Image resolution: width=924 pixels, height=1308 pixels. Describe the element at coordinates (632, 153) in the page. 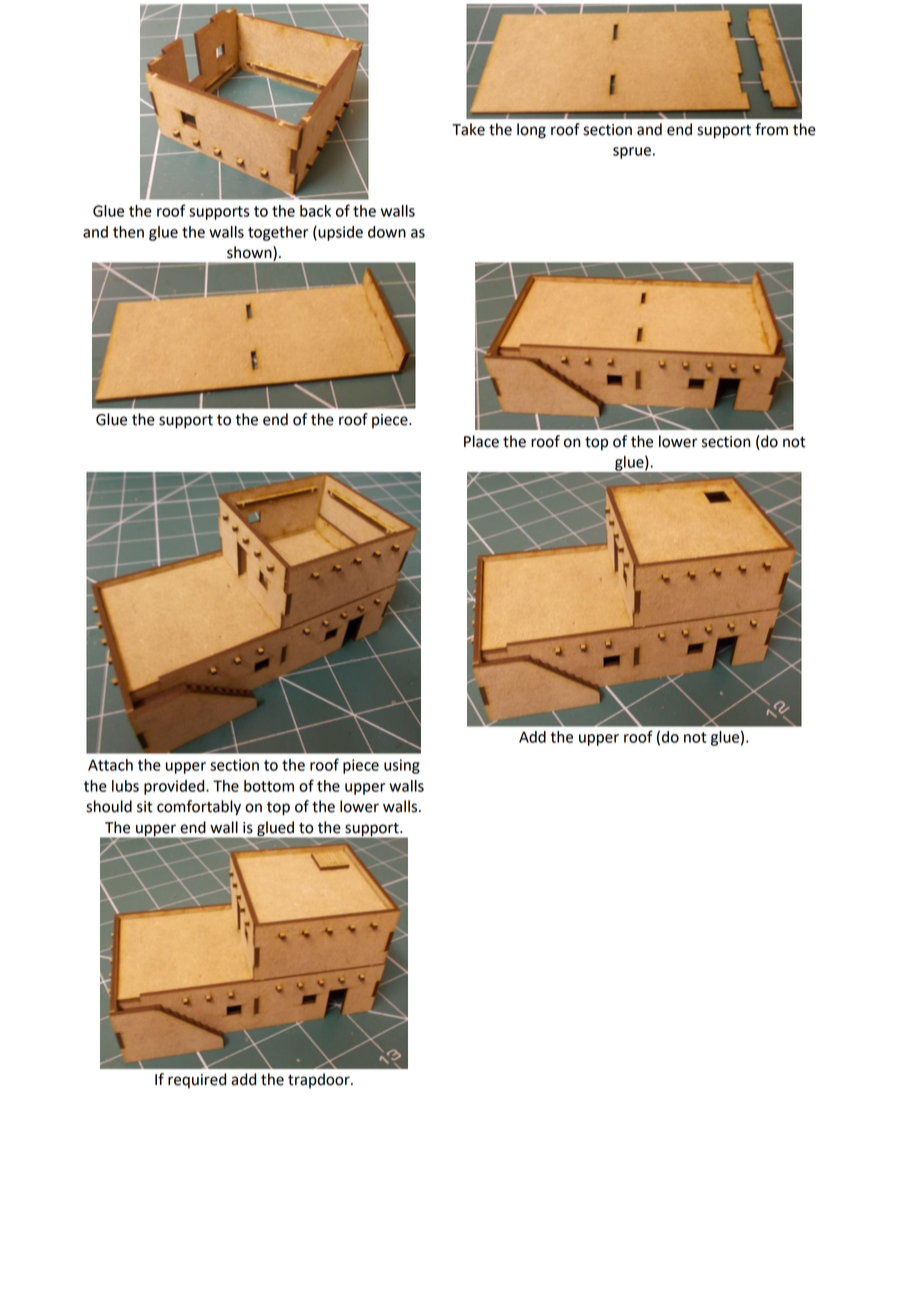

I see `sprue` at that location.
